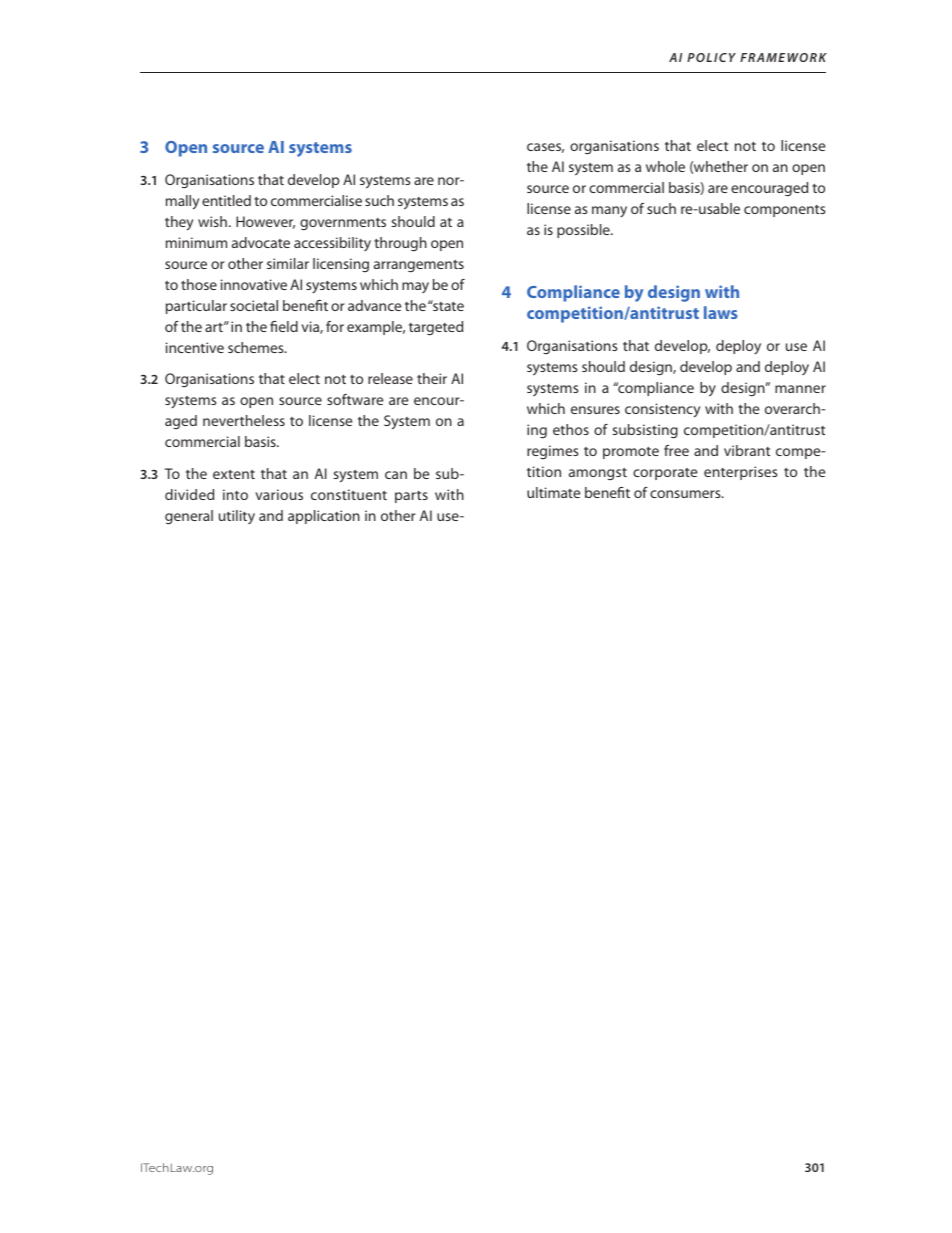 The image size is (952, 1233). Describe the element at coordinates (711, 57) in the screenshot. I see `POLICY` at that location.
